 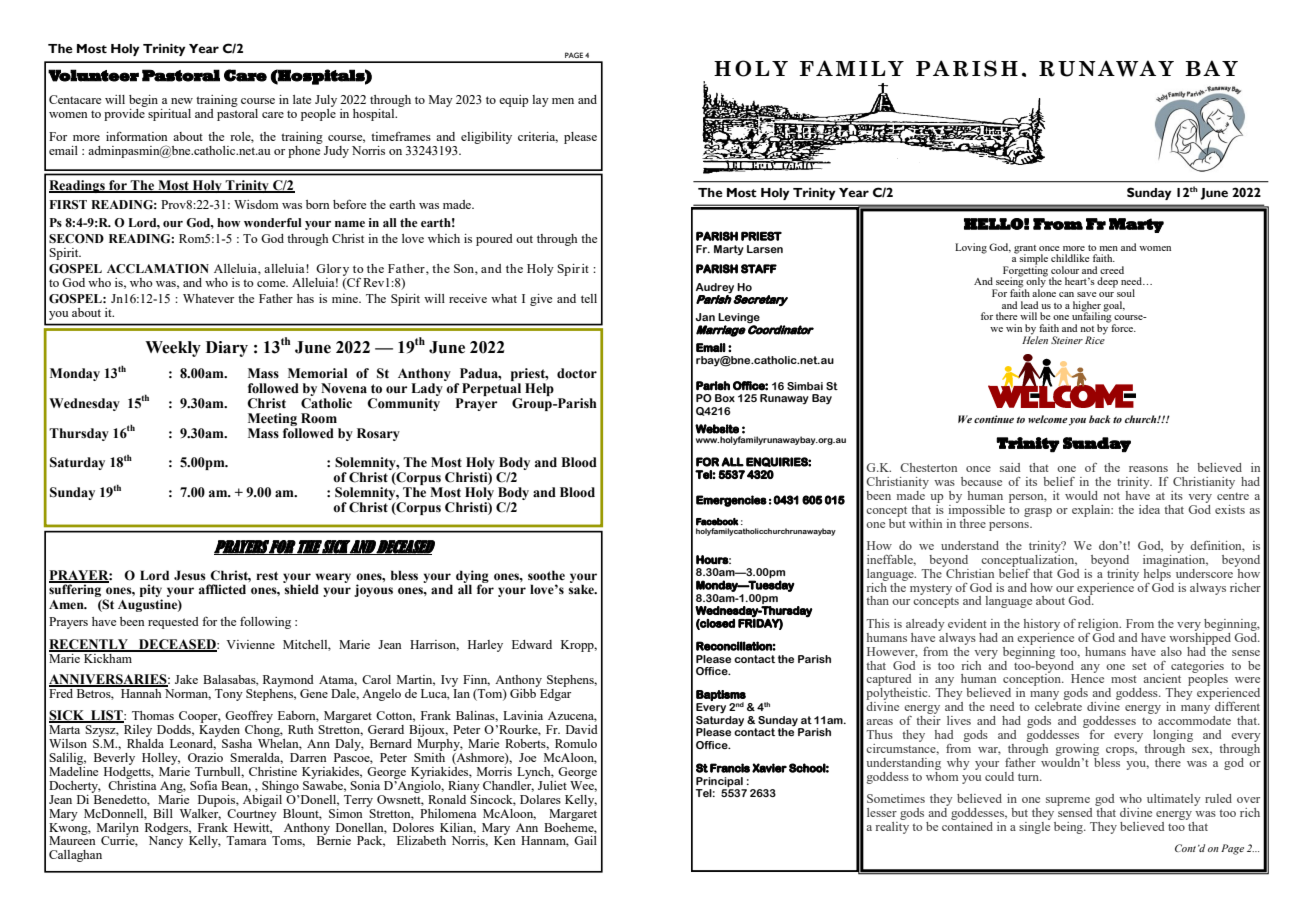 I want to click on Edward, so click(x=532, y=644).
